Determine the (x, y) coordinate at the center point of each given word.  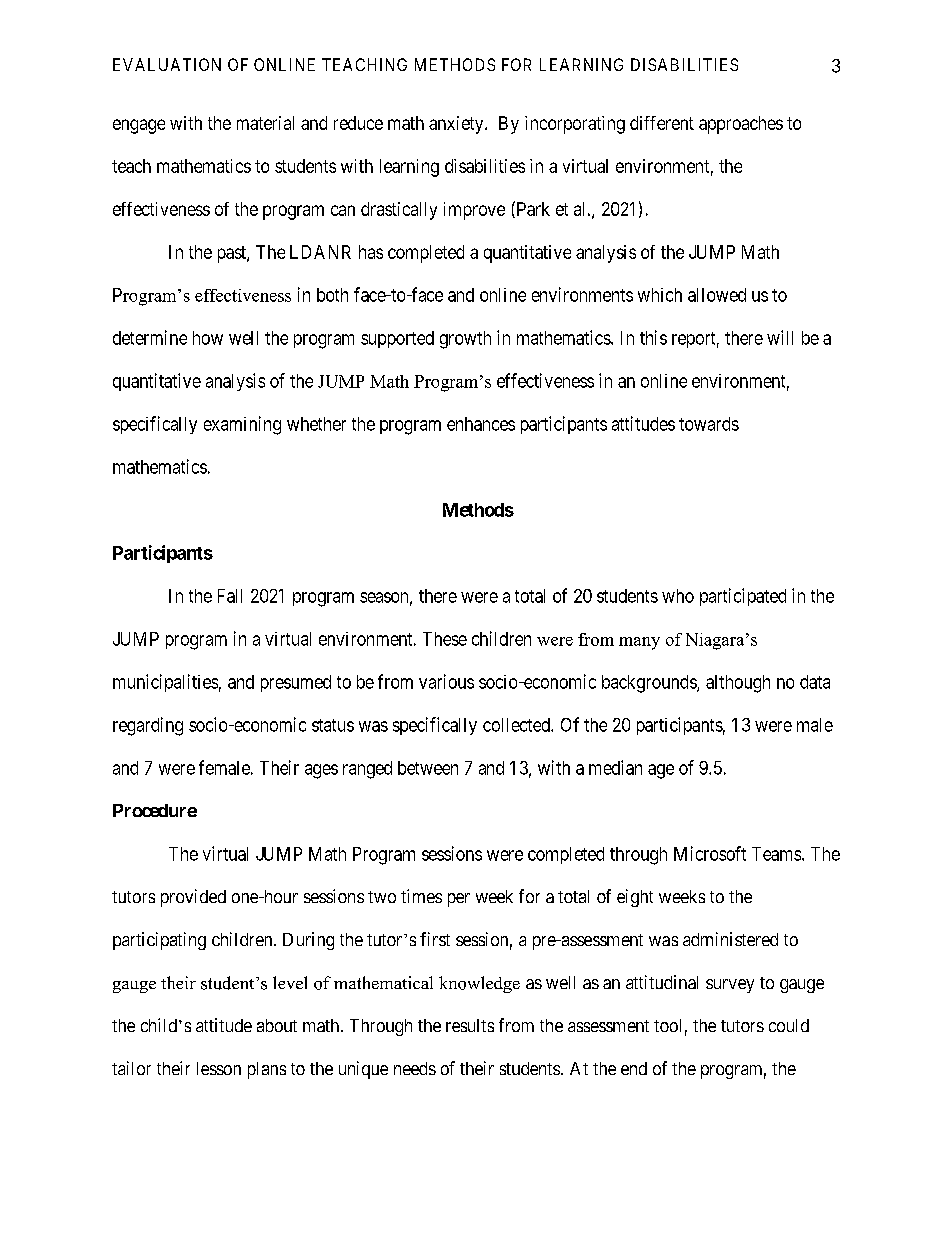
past (233, 254)
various (446, 681)
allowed (717, 295)
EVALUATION (167, 64)
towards (709, 424)
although (738, 684)
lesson (219, 1068)
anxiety (457, 125)
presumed (296, 683)
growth (465, 340)
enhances (481, 424)
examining (242, 425)
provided (193, 898)
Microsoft (710, 853)
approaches (741, 125)
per (459, 900)
